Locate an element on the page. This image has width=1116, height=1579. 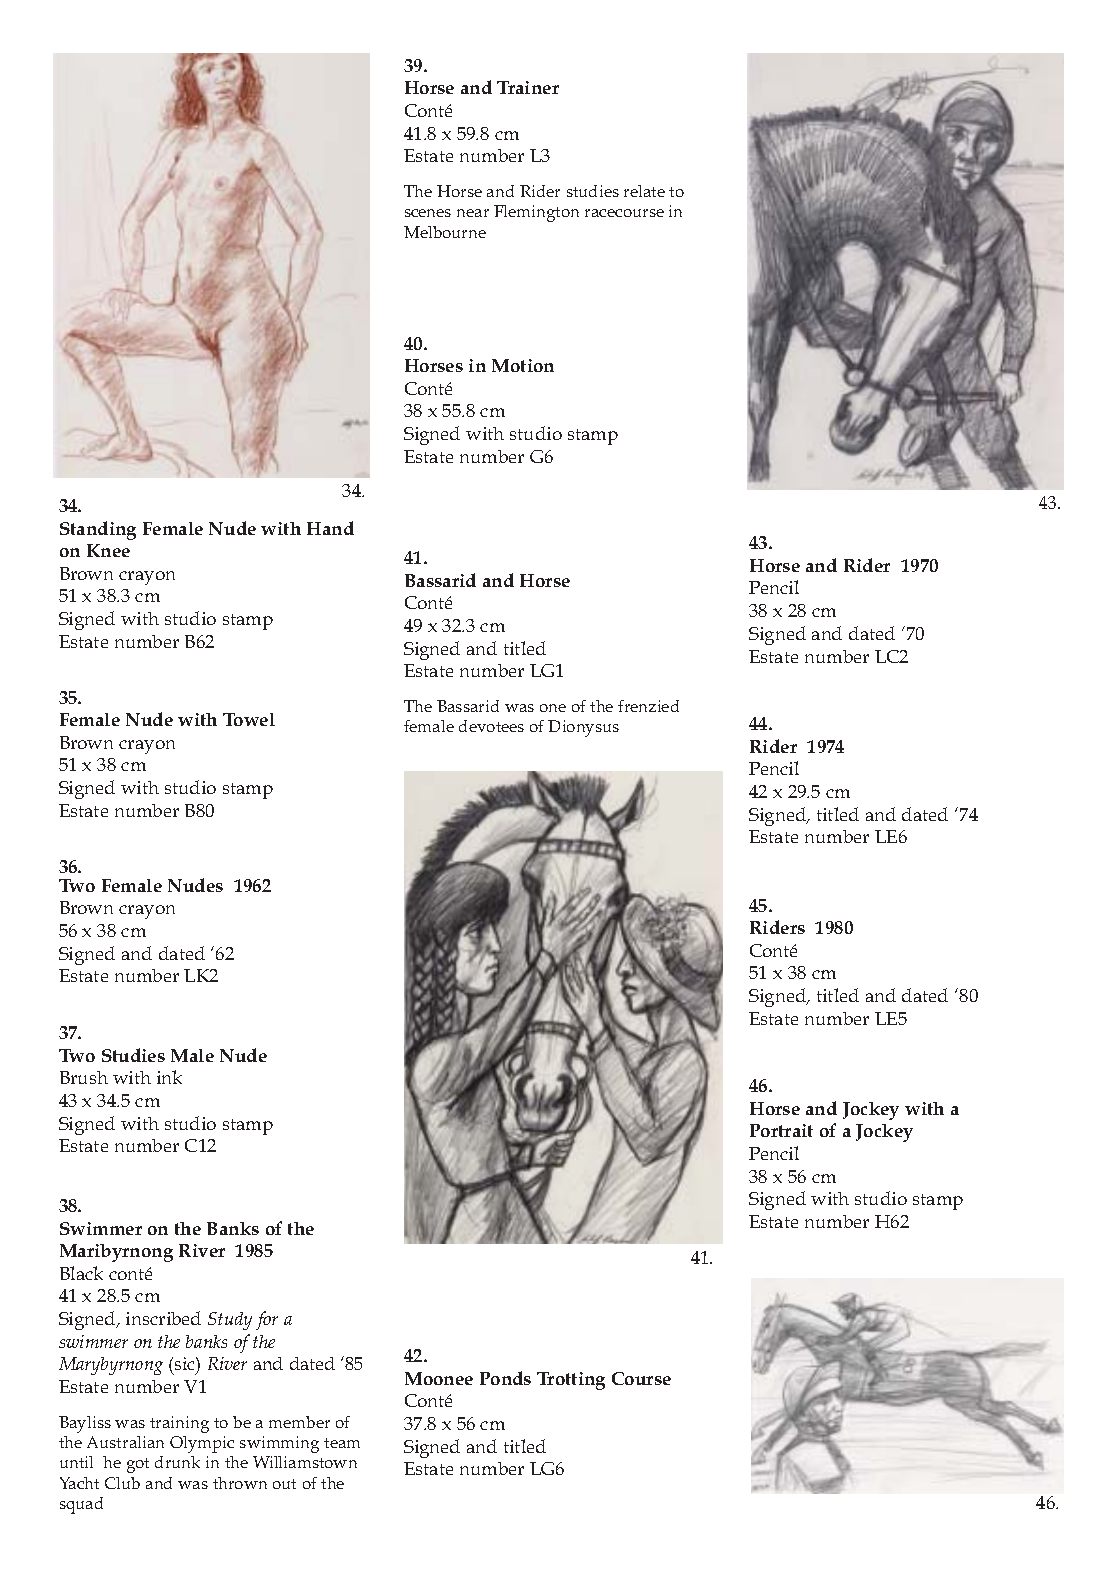
Hand is located at coordinates (330, 528).
